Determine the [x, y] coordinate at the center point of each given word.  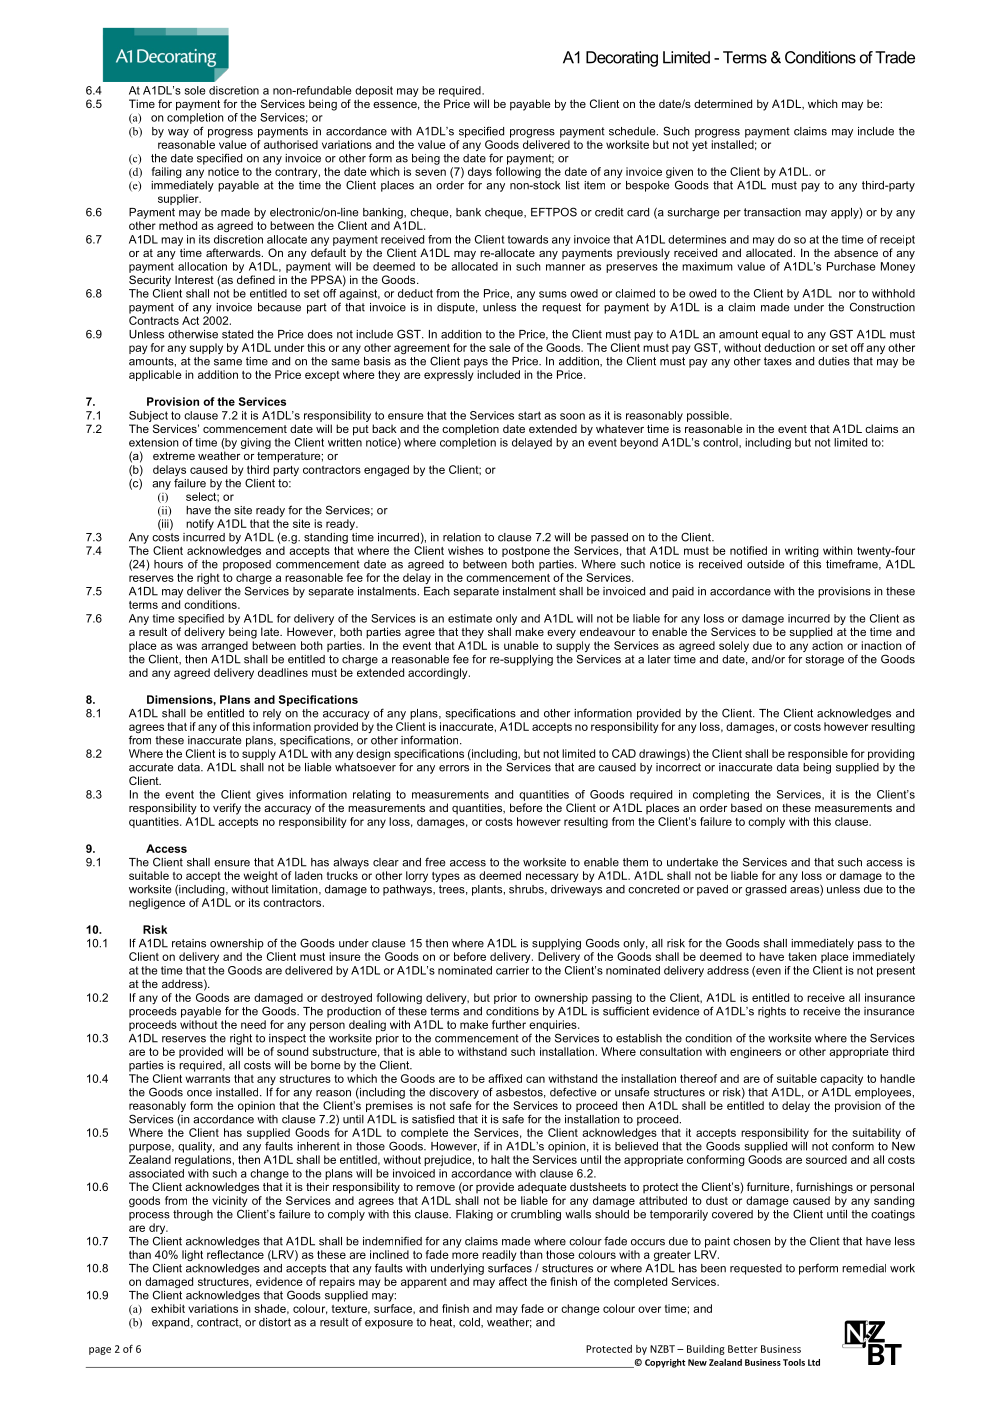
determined [723, 103]
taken [802, 956]
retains [189, 943]
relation [462, 537]
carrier [512, 970]
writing [802, 553]
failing [167, 173]
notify [200, 524]
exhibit [168, 1308]
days [480, 174]
